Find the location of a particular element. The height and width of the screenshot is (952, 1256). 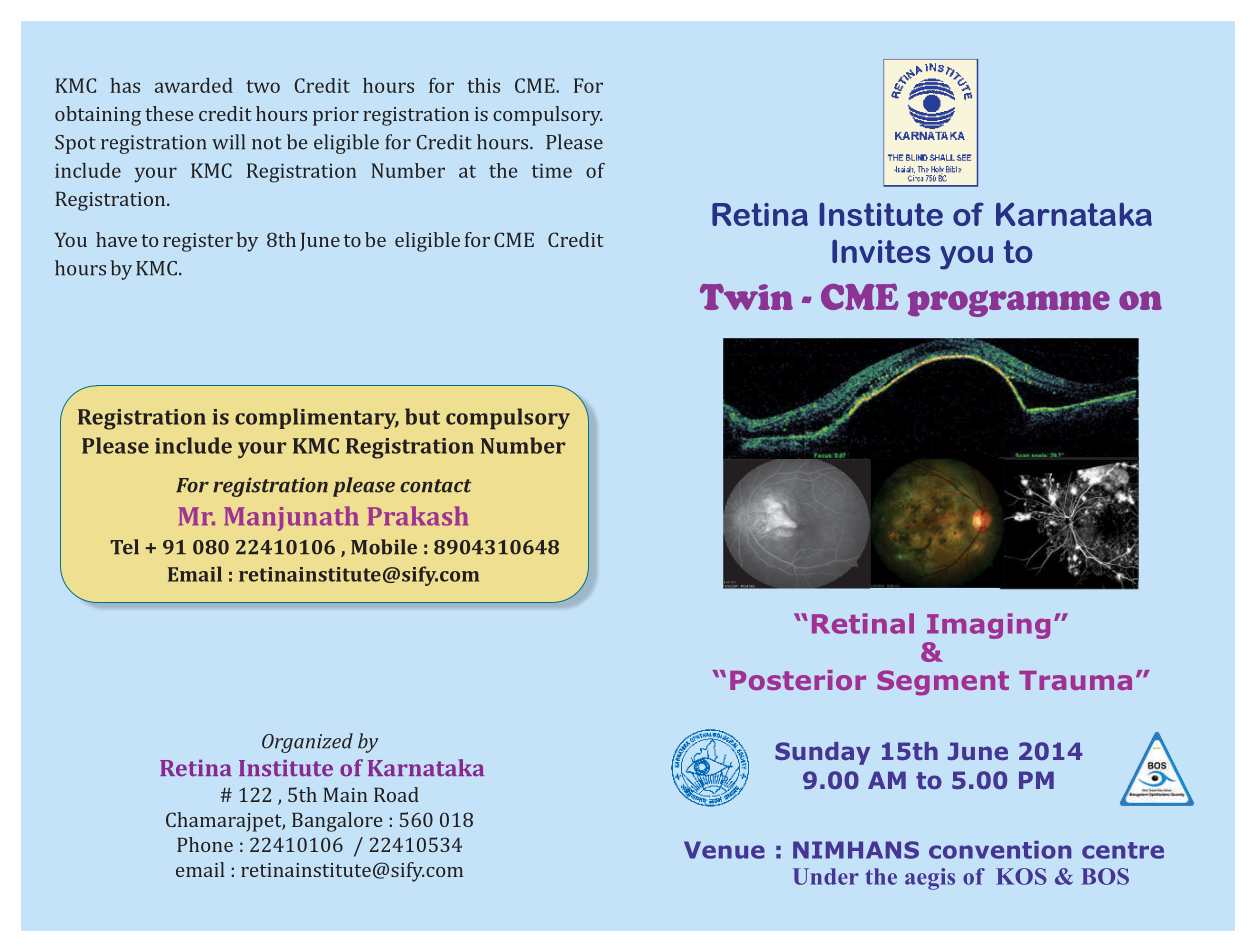

these is located at coordinates (169, 113).
